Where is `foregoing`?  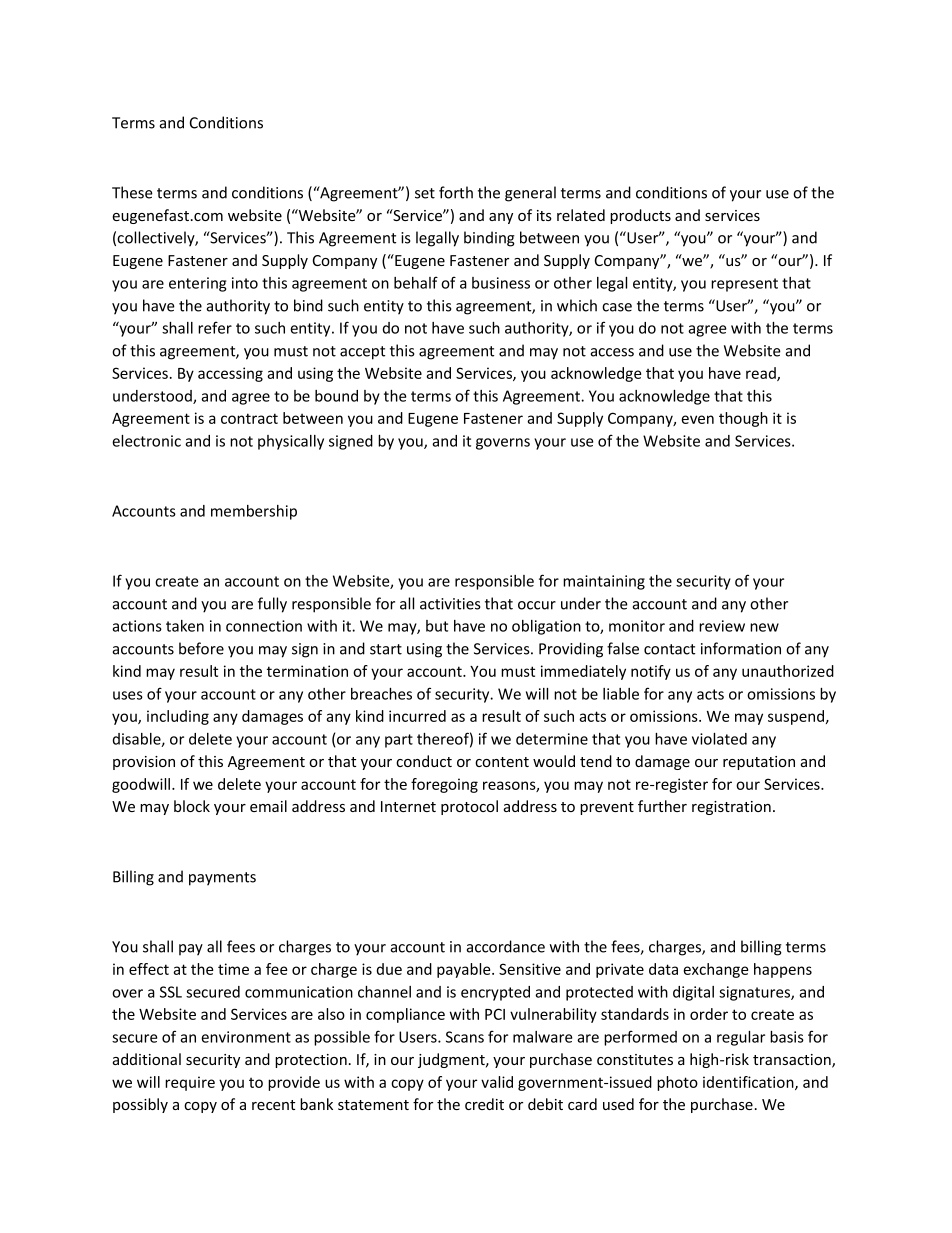 foregoing is located at coordinates (444, 785).
